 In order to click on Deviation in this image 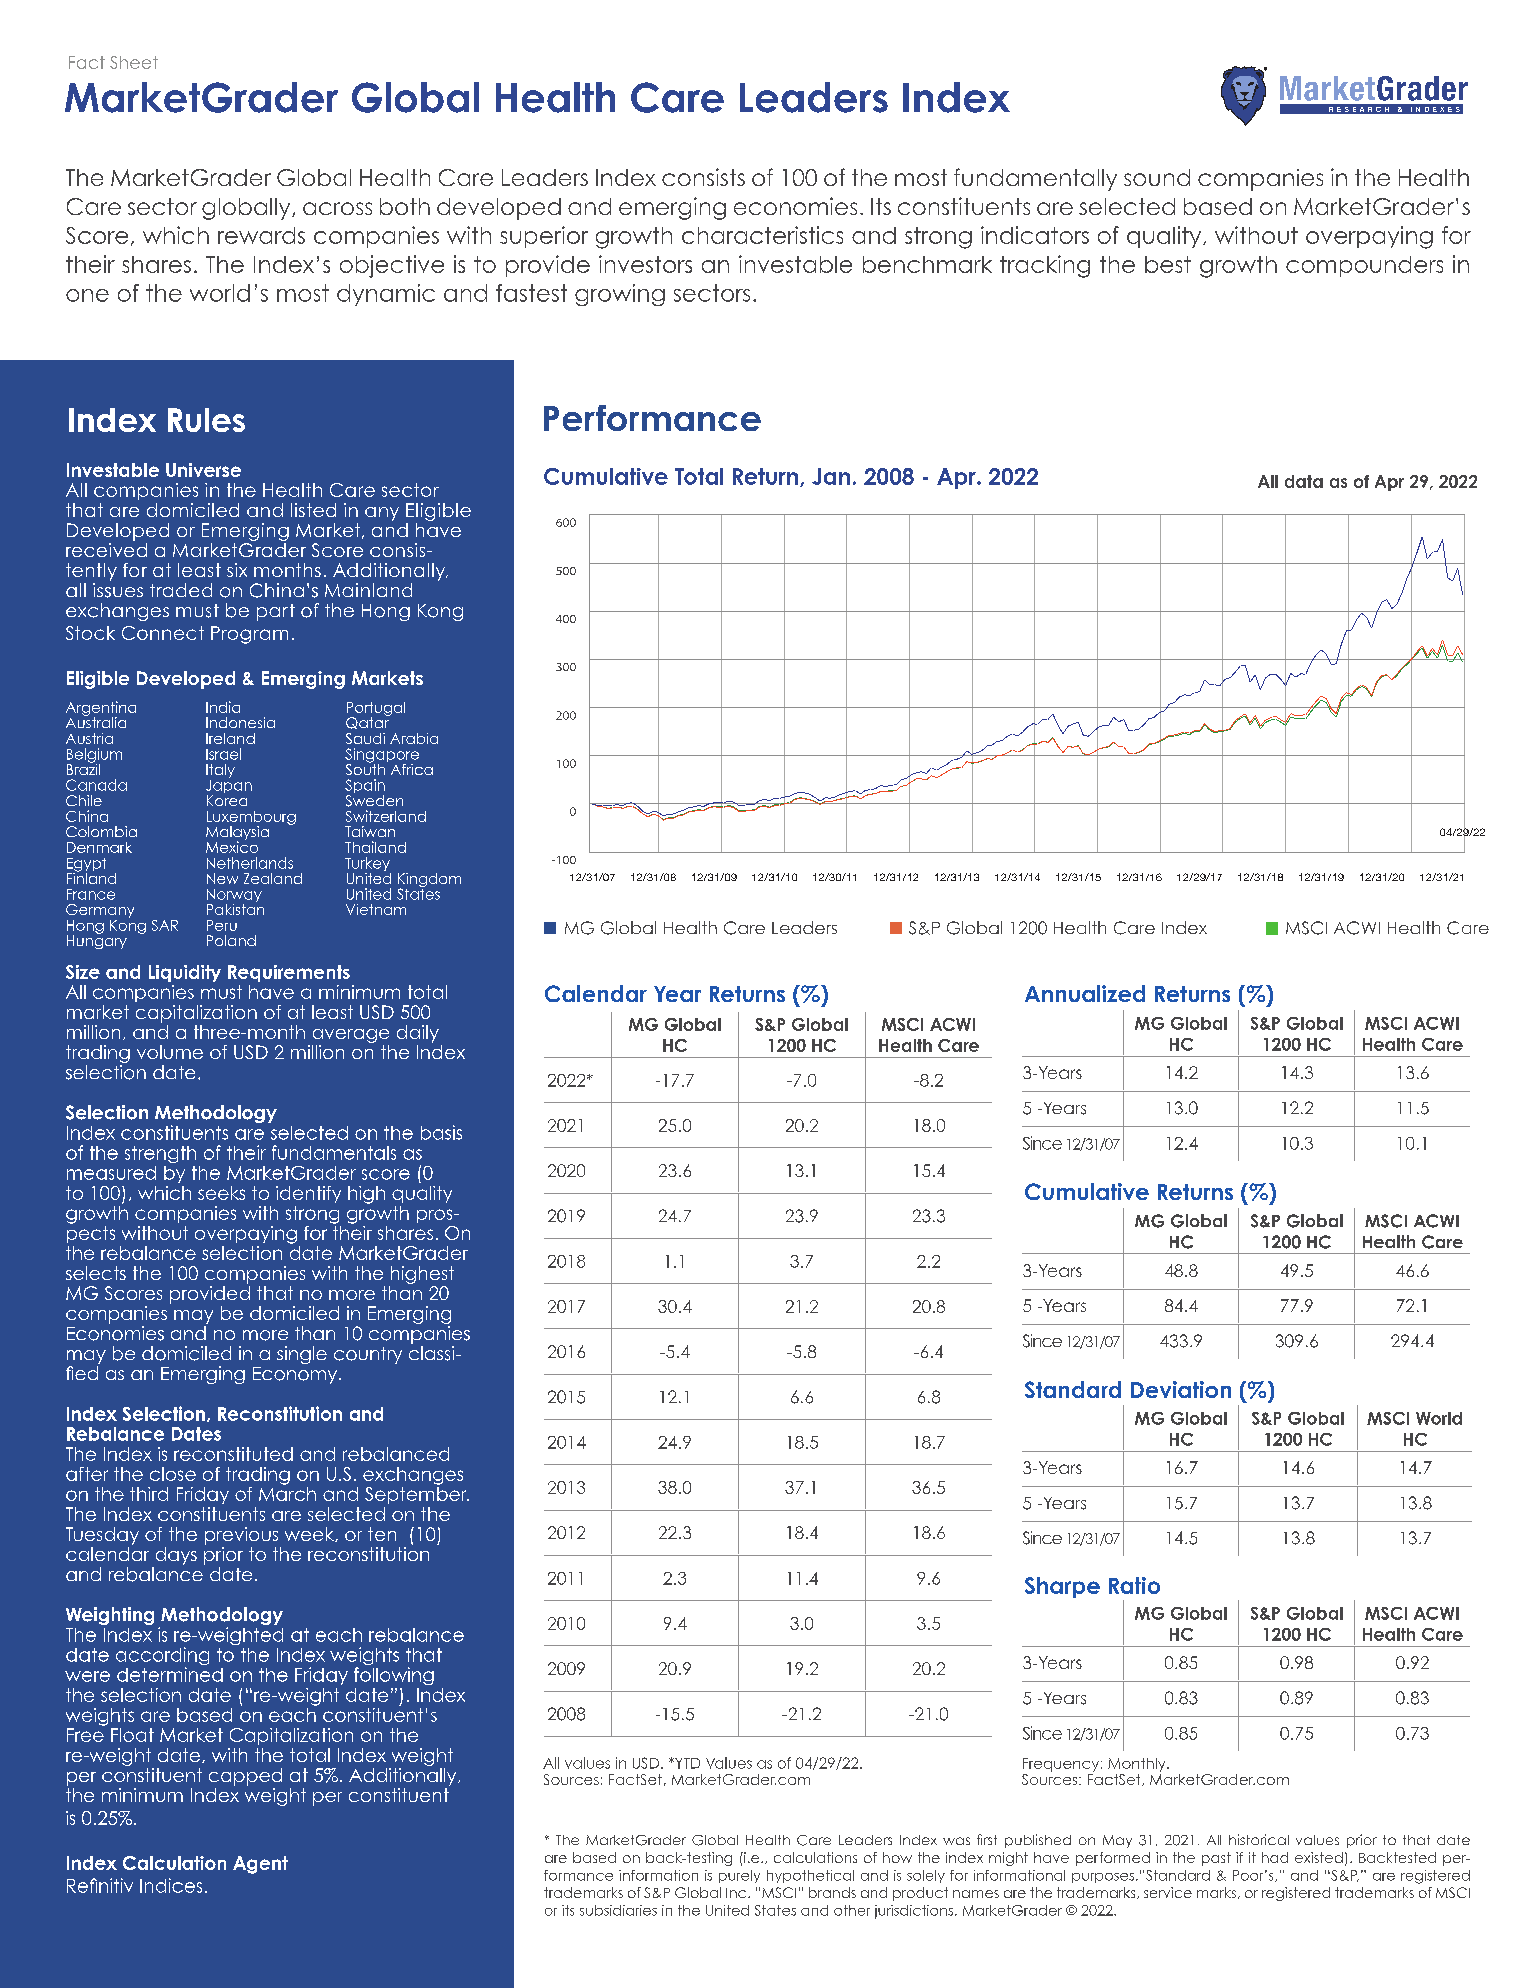, I will do `click(1181, 1389)`.
